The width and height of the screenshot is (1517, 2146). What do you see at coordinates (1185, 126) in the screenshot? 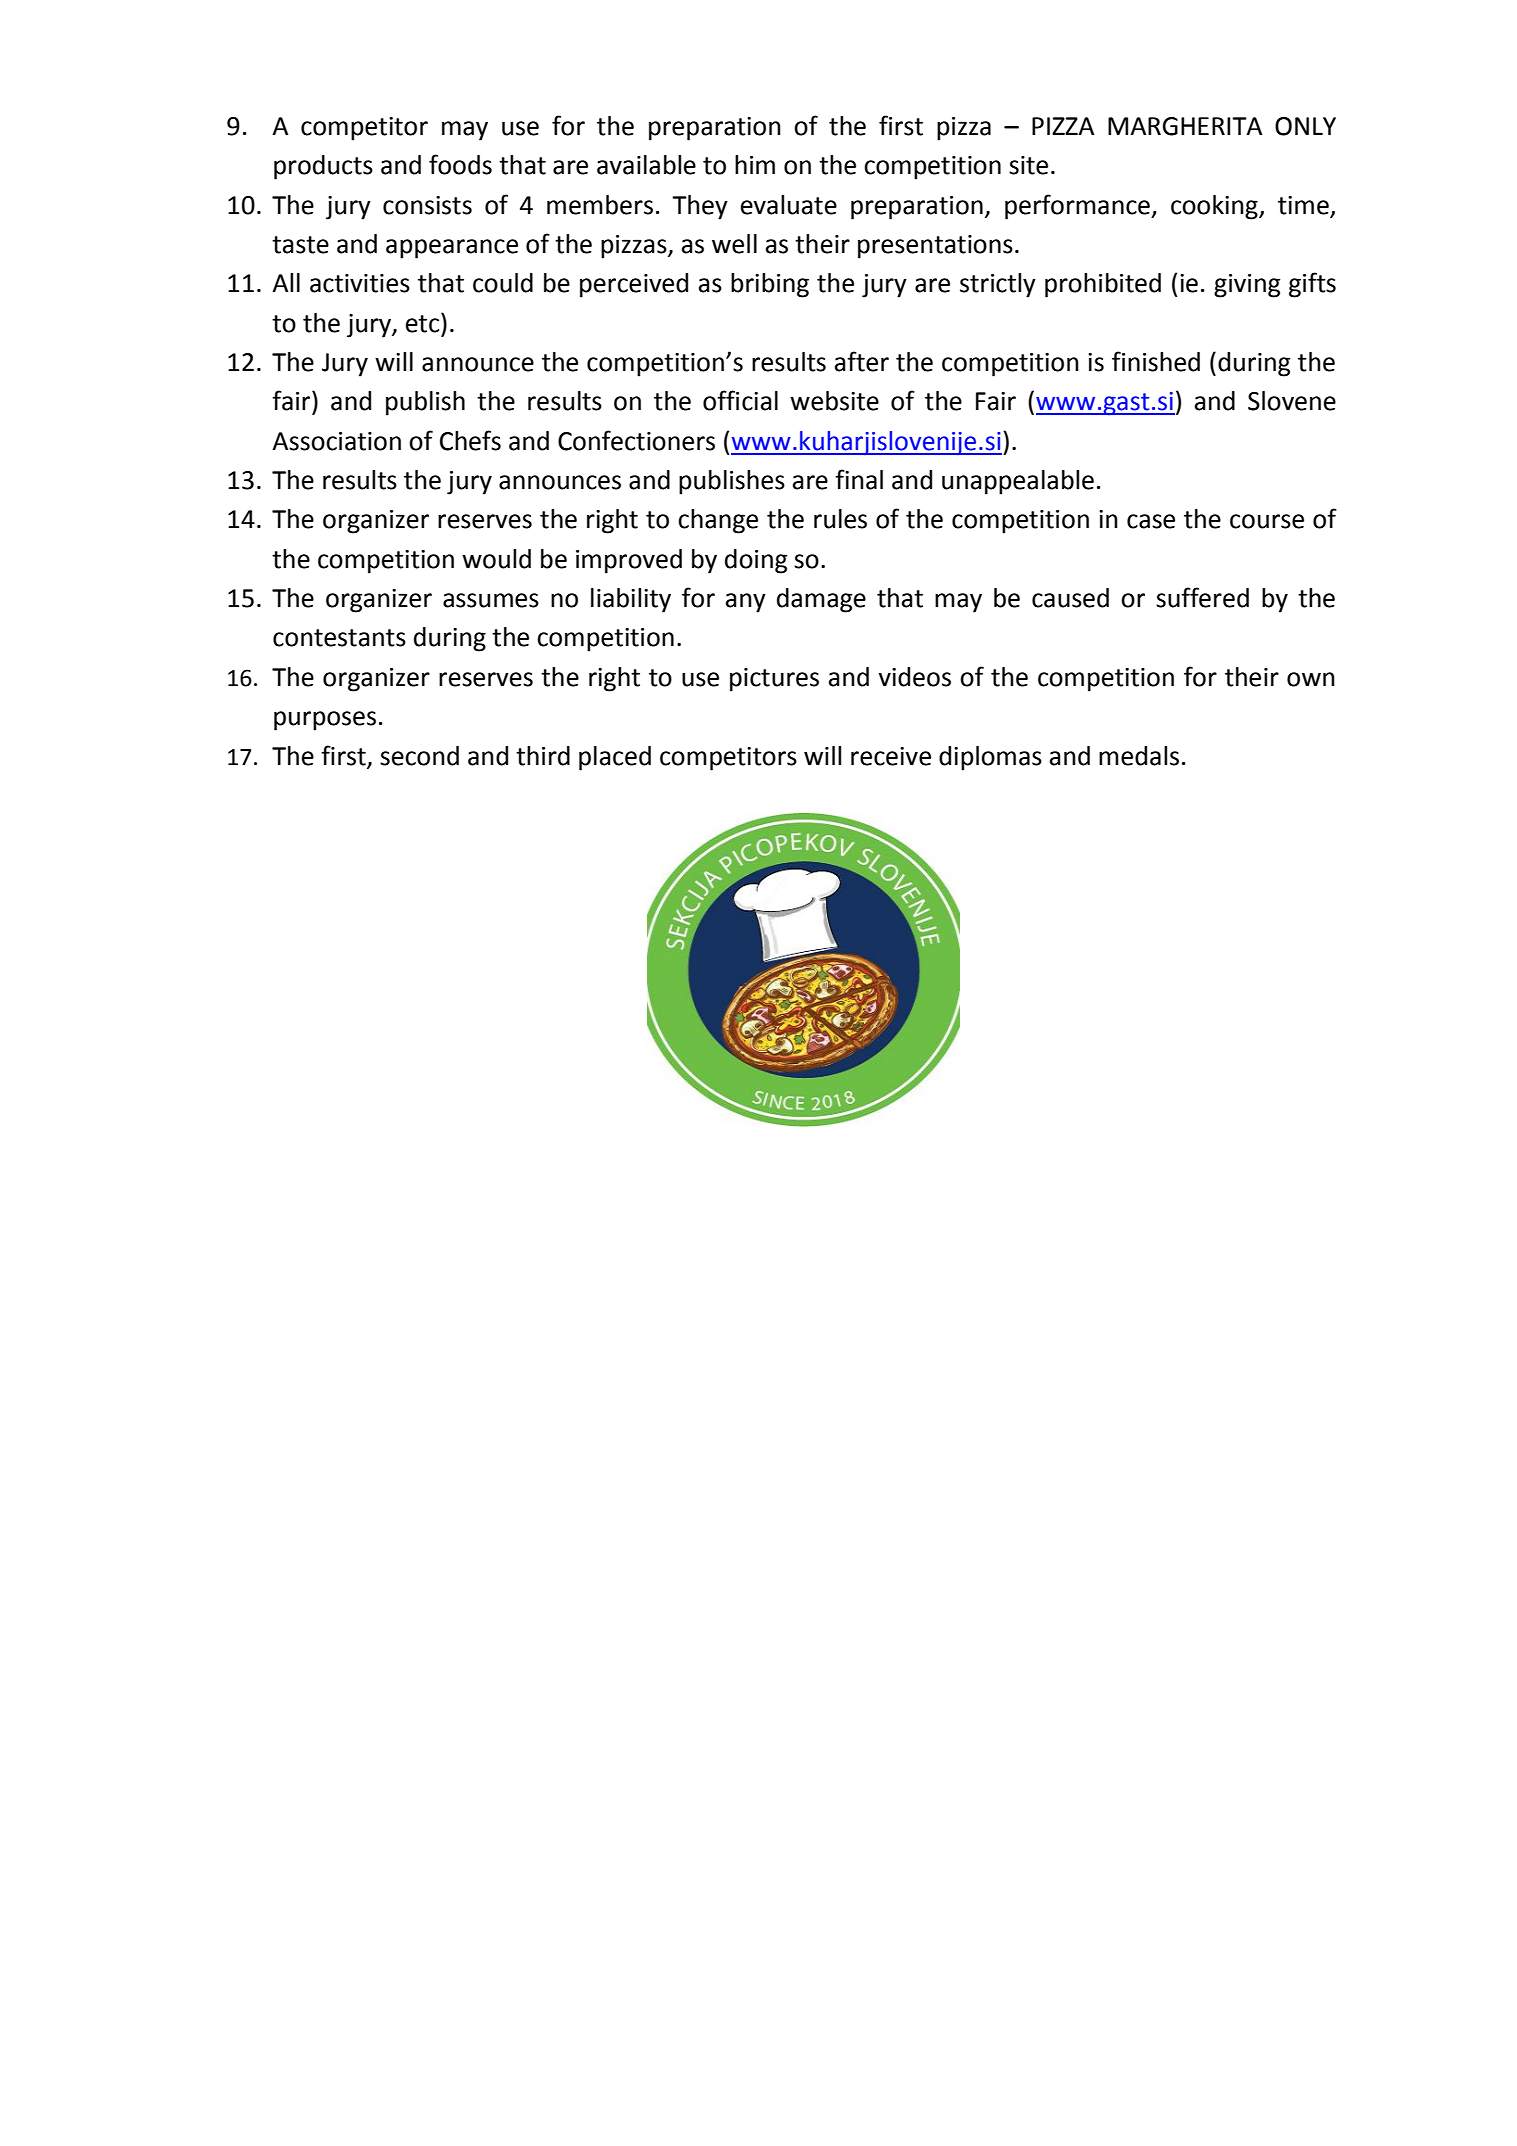
I see `MARGHERITA` at bounding box center [1185, 126].
